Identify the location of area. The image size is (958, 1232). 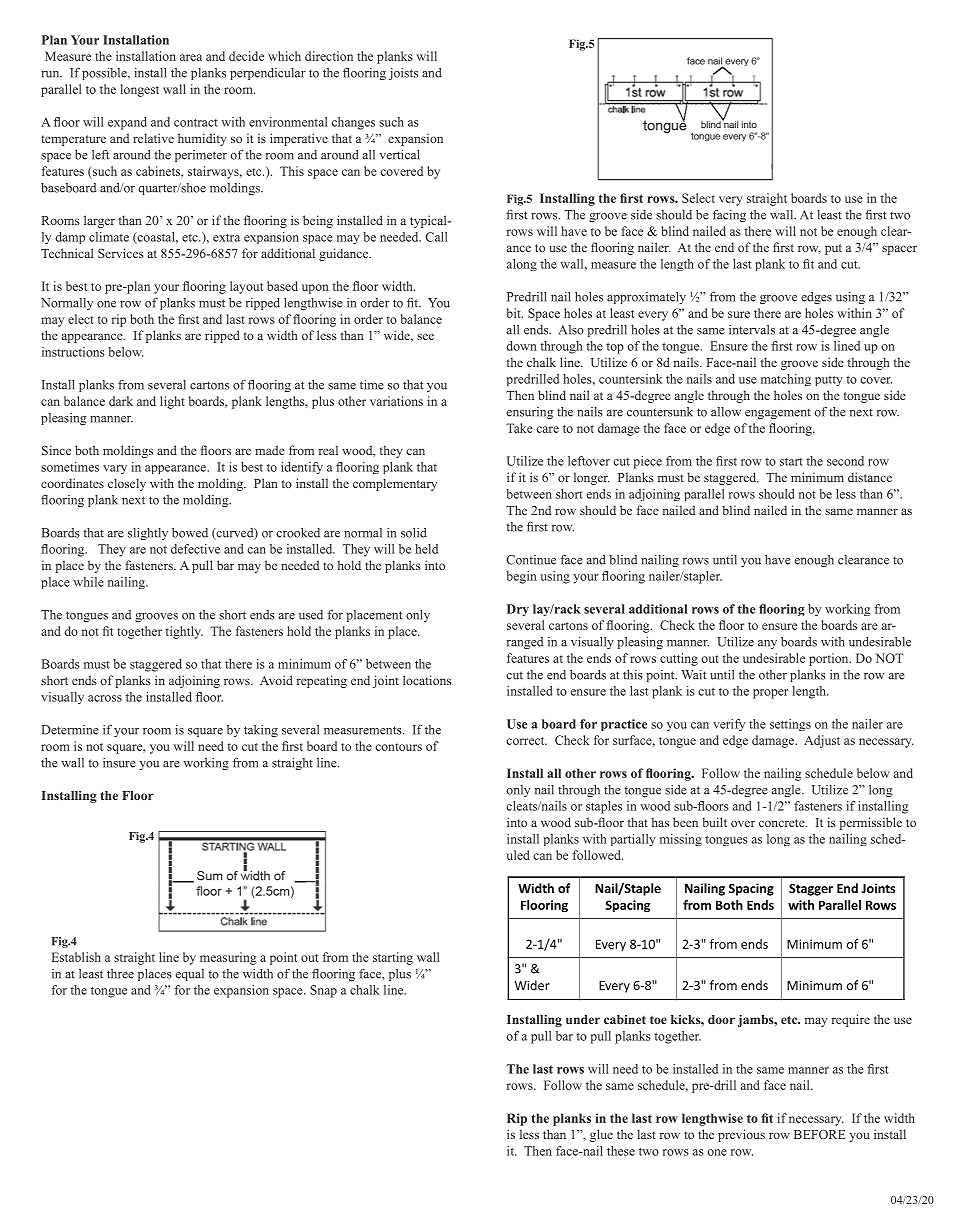
(191, 57).
